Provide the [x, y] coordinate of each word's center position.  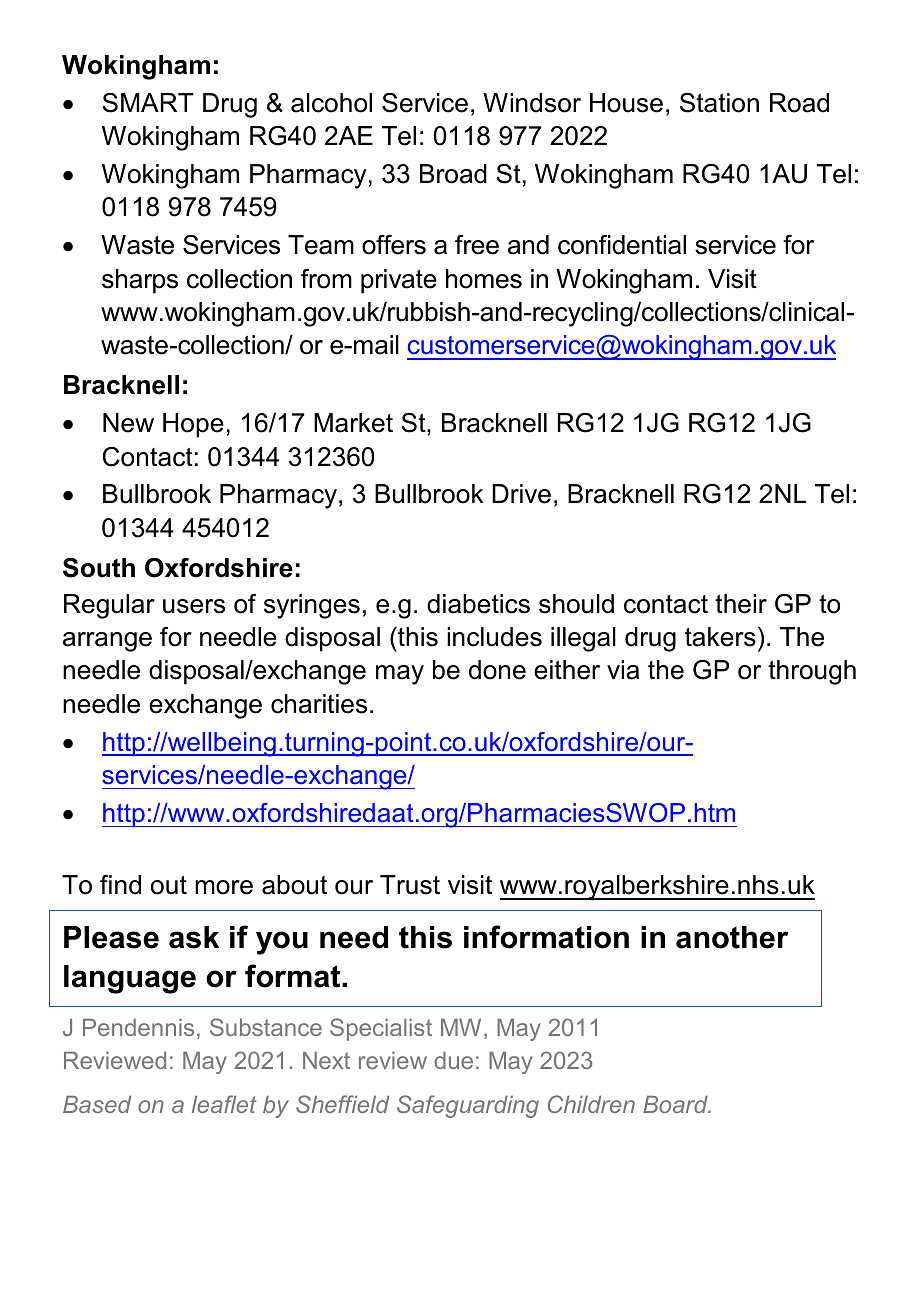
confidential [622, 245]
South [99, 568]
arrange [107, 642]
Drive [521, 494]
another [732, 937]
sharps [140, 281]
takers [720, 637]
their [741, 604]
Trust [410, 885]
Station [719, 103]
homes [484, 279]
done [497, 670]
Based [97, 1104]
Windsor [532, 103]
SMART [148, 103]
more [224, 887]
